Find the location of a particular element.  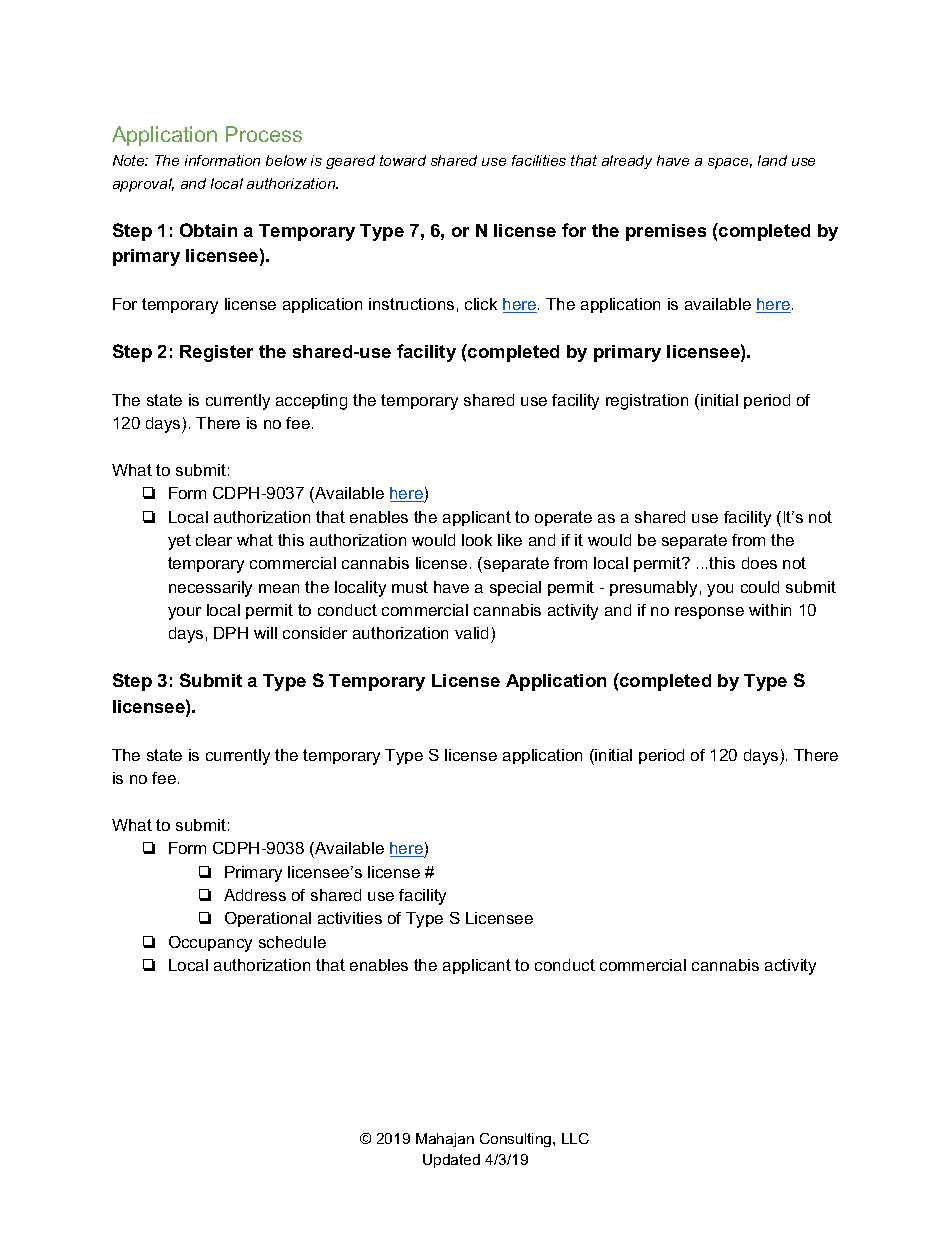

look is located at coordinates (477, 540).
